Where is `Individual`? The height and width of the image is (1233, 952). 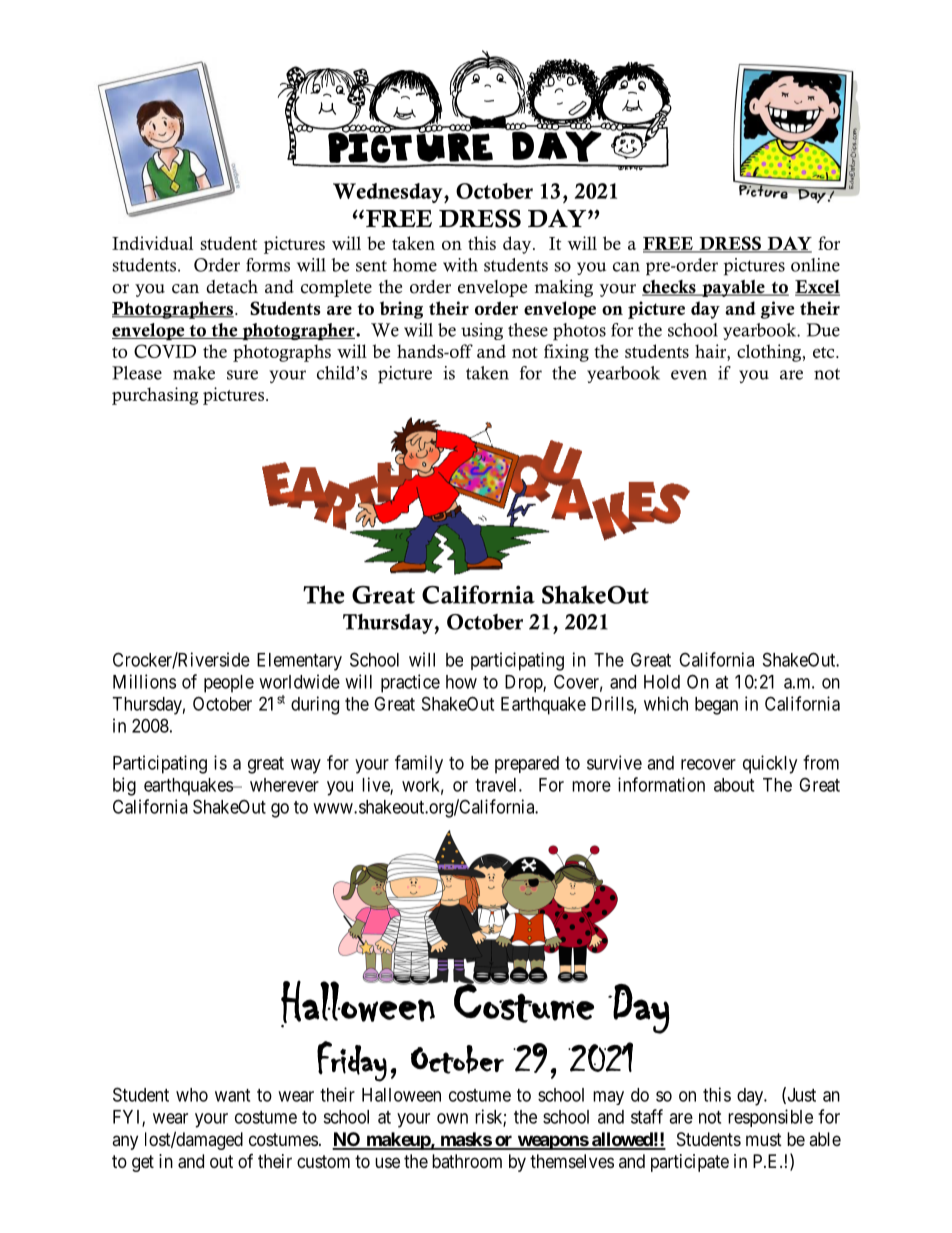
Individual is located at coordinates (152, 243).
